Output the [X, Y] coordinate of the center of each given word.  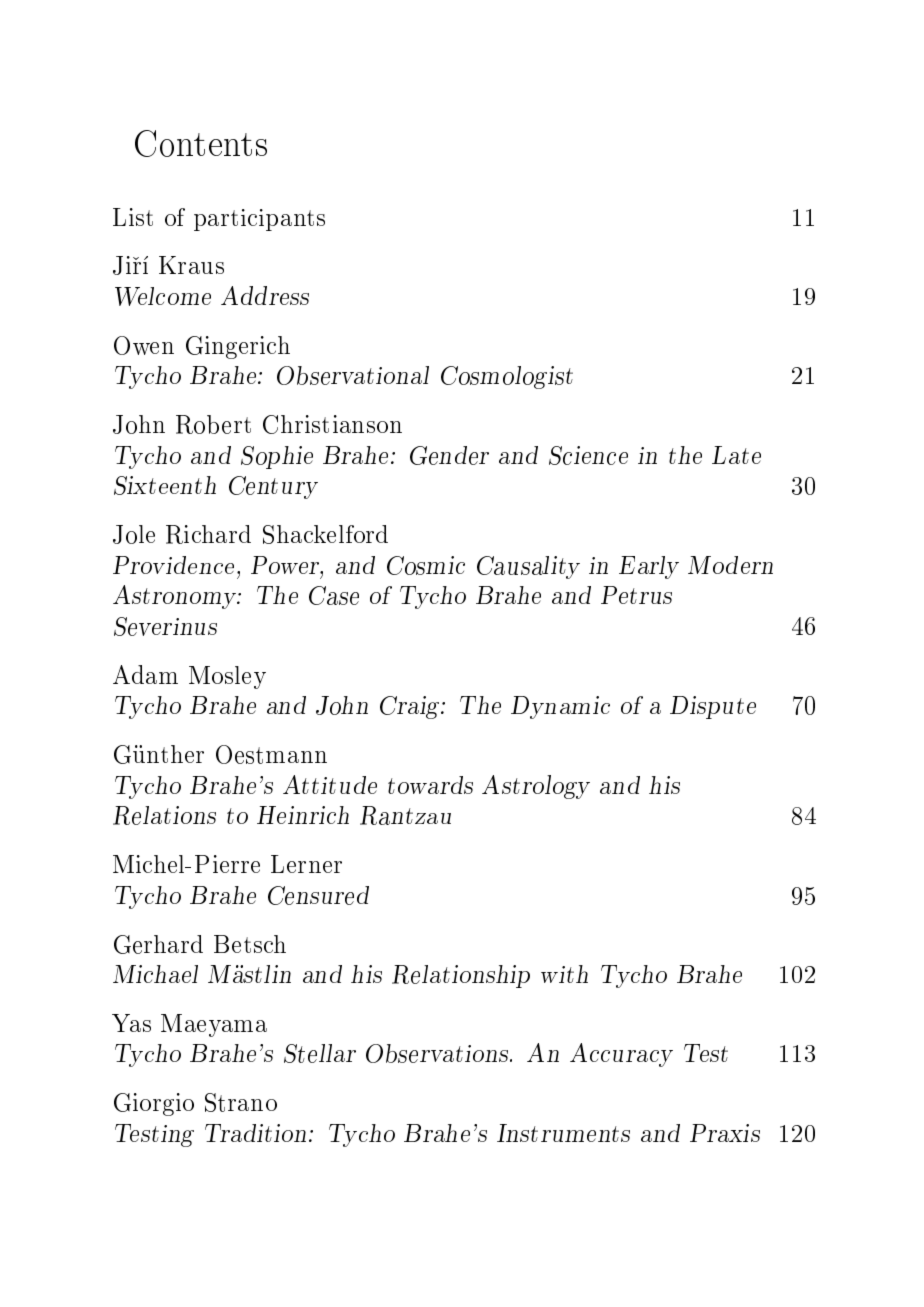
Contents [201, 143]
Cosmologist [507, 377]
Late [736, 455]
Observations [438, 1053]
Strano [241, 1102]
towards [430, 785]
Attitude [330, 784]
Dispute [713, 707]
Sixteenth [165, 485]
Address [265, 295]
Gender [449, 455]
